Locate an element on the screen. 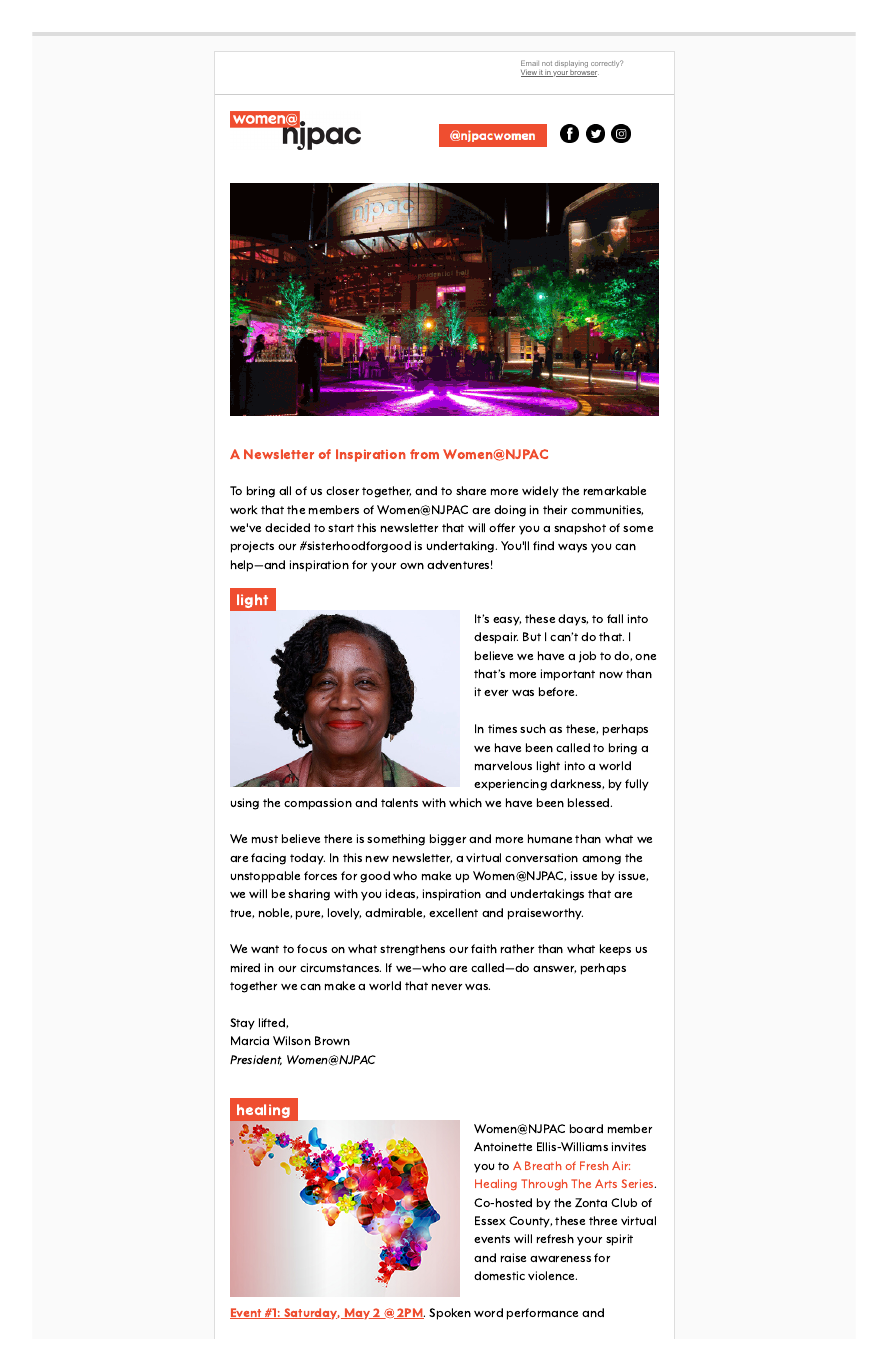 Image resolution: width=888 pixels, height=1372 pixels. browser is located at coordinates (584, 72).
